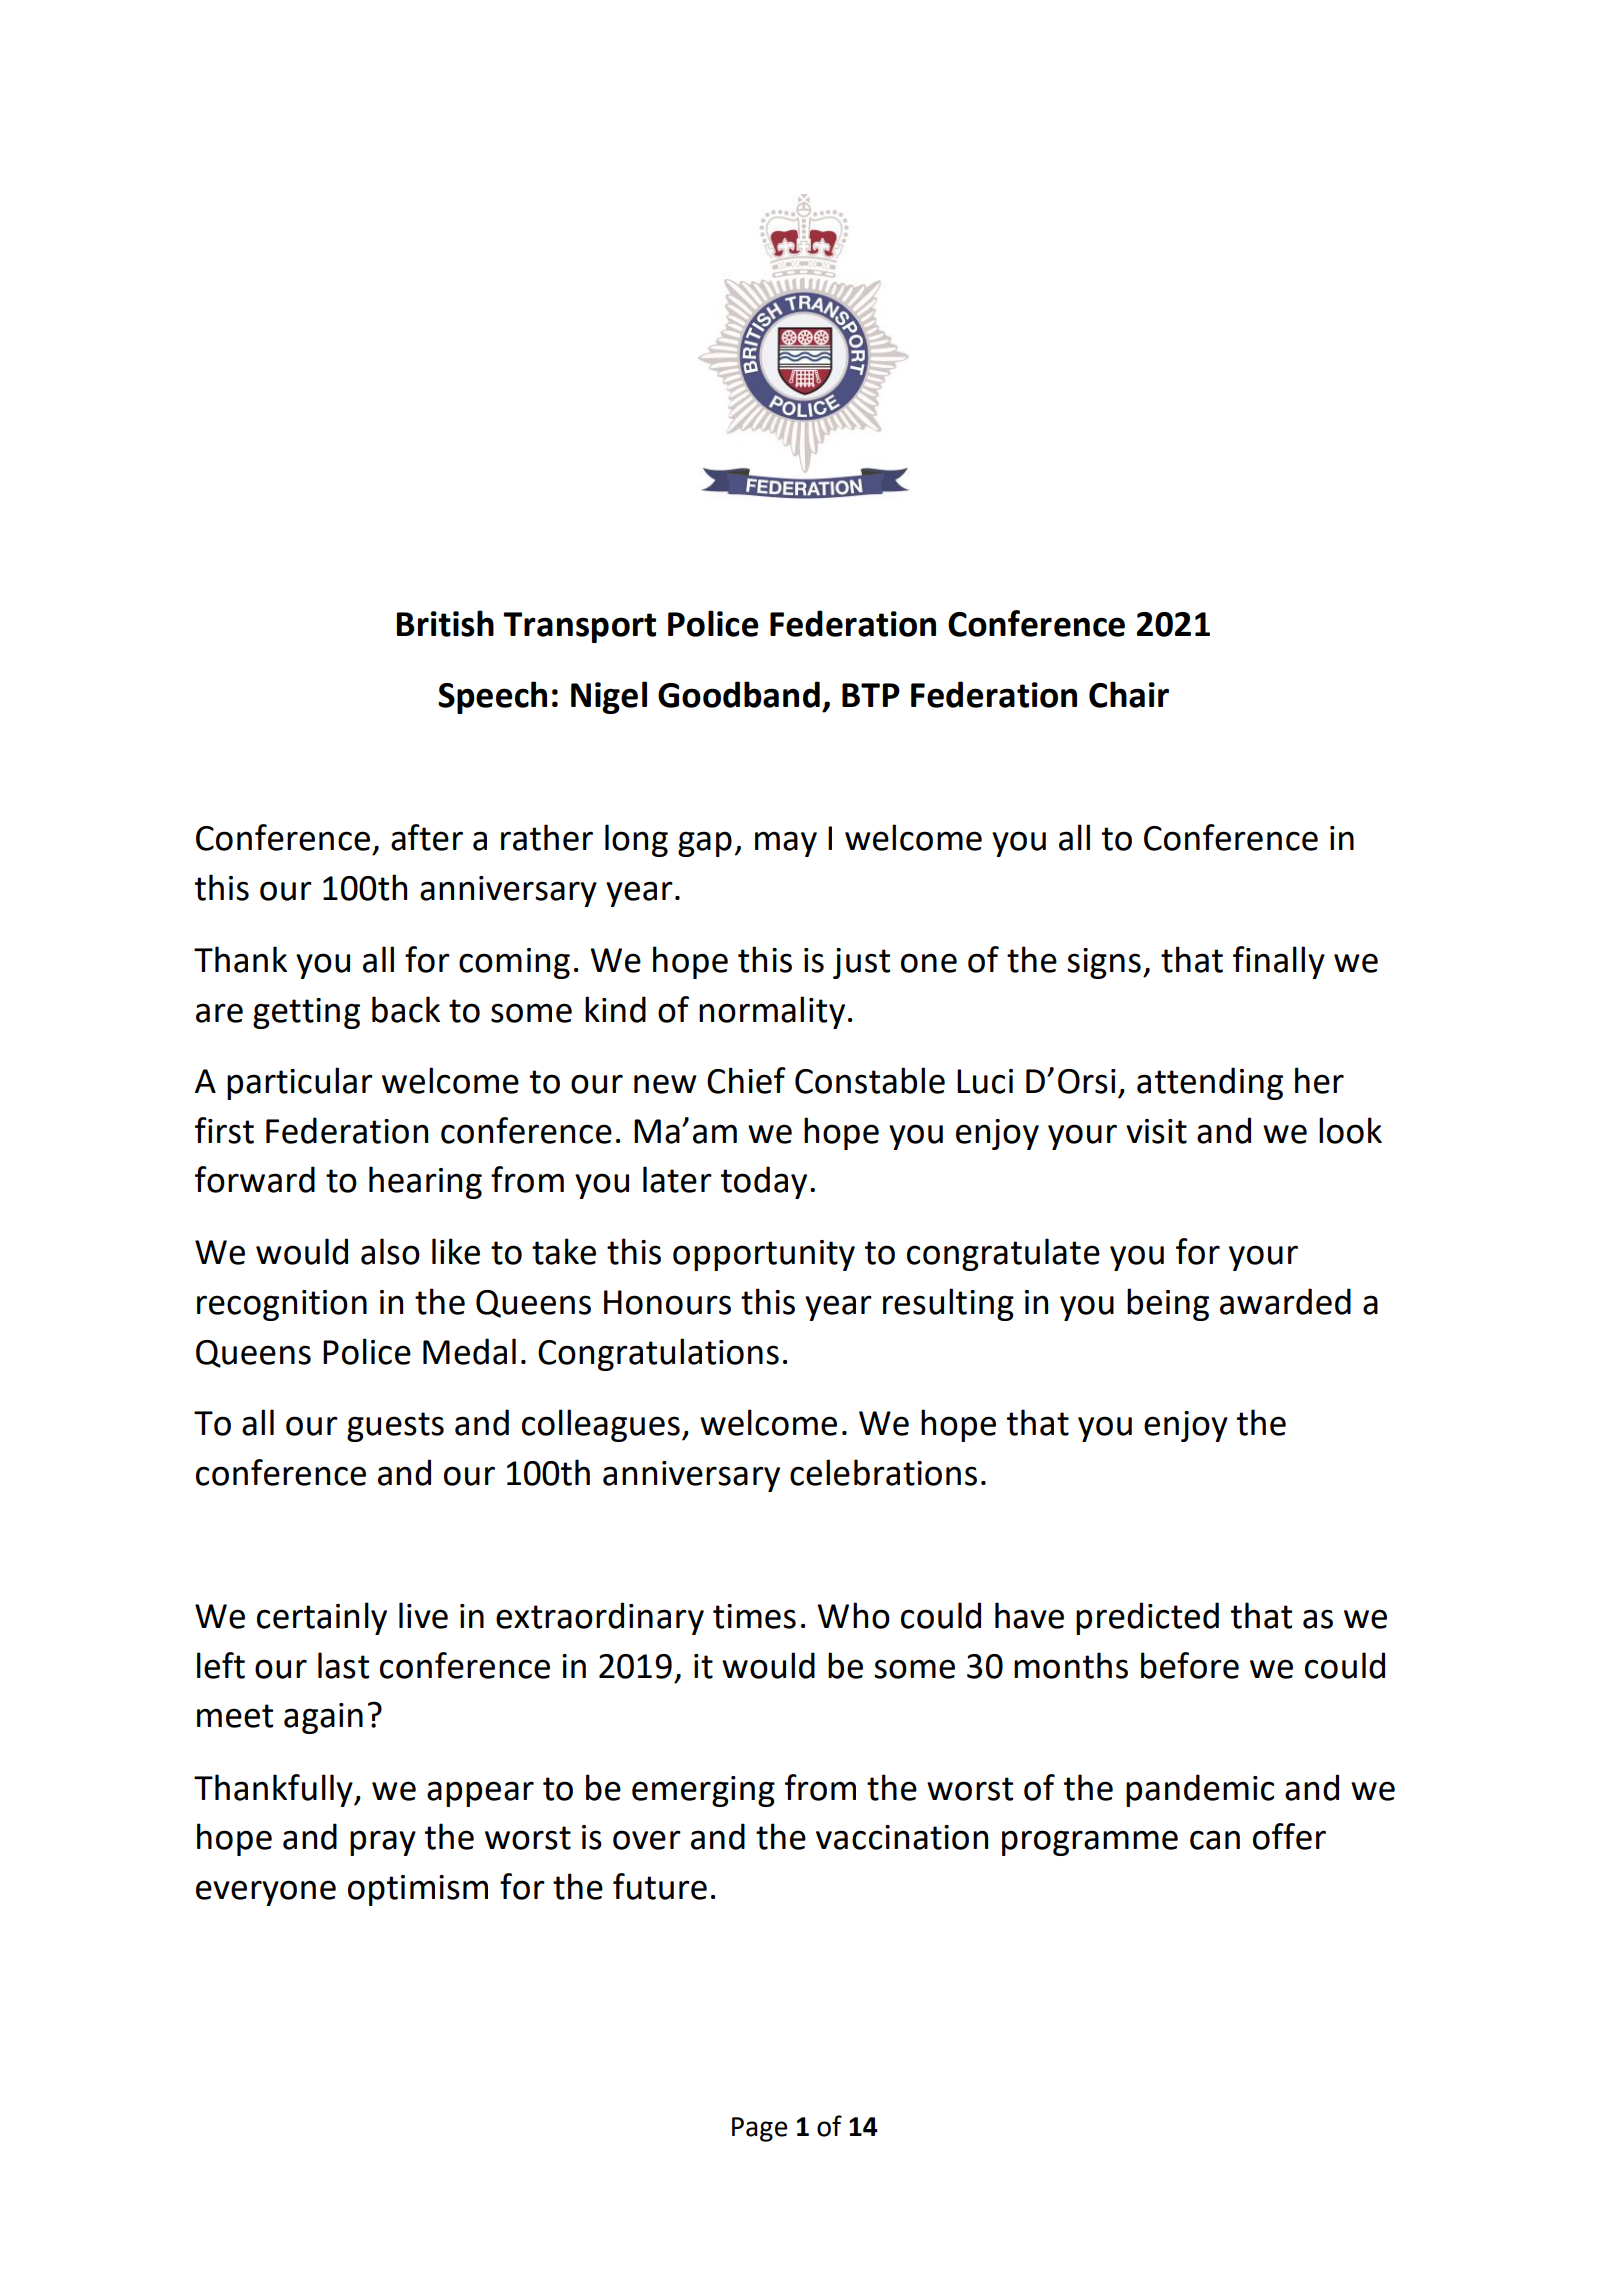 The width and height of the page is (1608, 2275). Describe the element at coordinates (759, 2129) in the page. I see `Page` at that location.
